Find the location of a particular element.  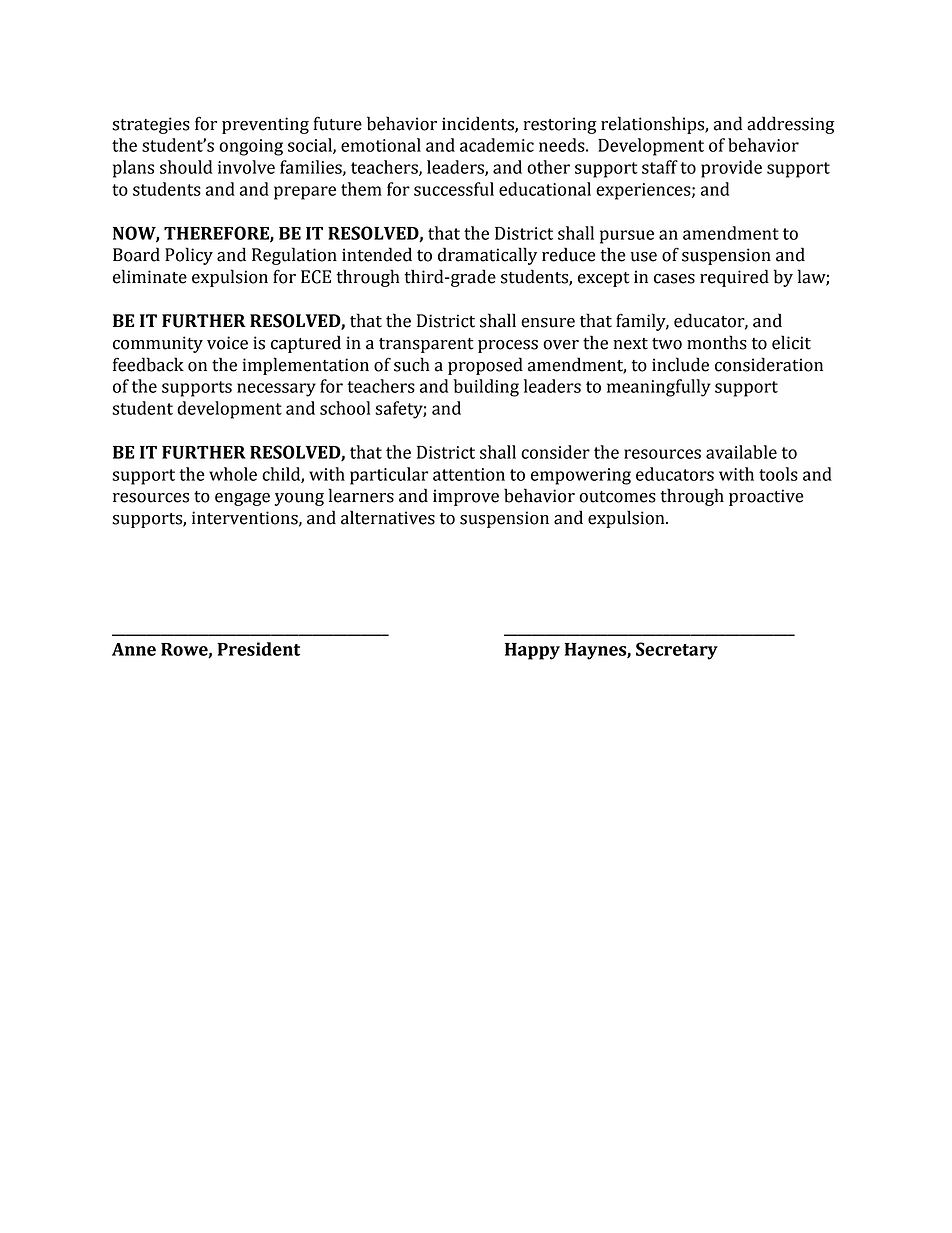

whole is located at coordinates (233, 474).
